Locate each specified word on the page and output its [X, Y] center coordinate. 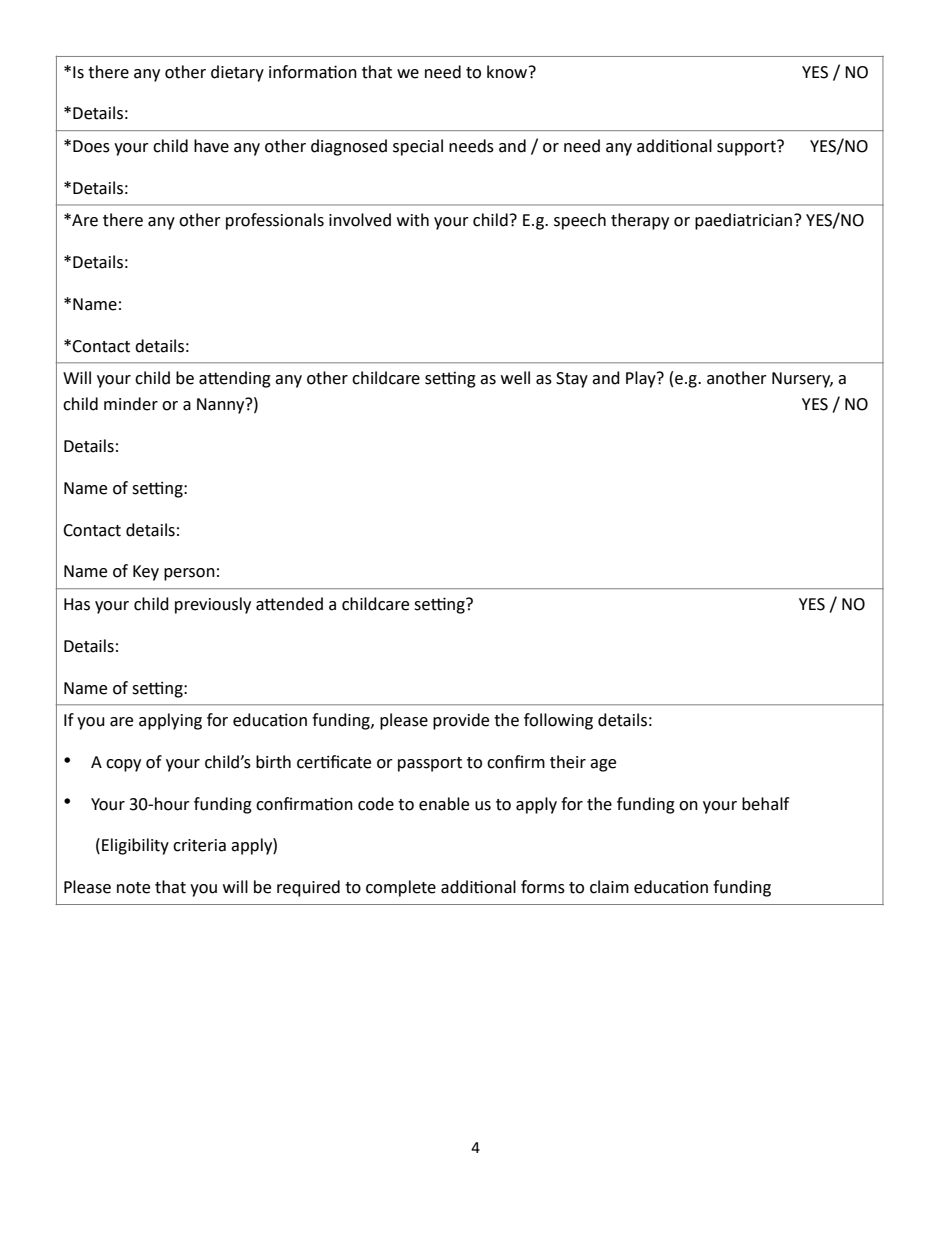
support [747, 148]
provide [461, 721]
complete [401, 888]
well [515, 378]
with [413, 220]
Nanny [222, 405]
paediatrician [745, 221]
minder [131, 404]
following [558, 721]
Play [642, 379]
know [508, 72]
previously [213, 605]
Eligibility [135, 846]
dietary [237, 73]
